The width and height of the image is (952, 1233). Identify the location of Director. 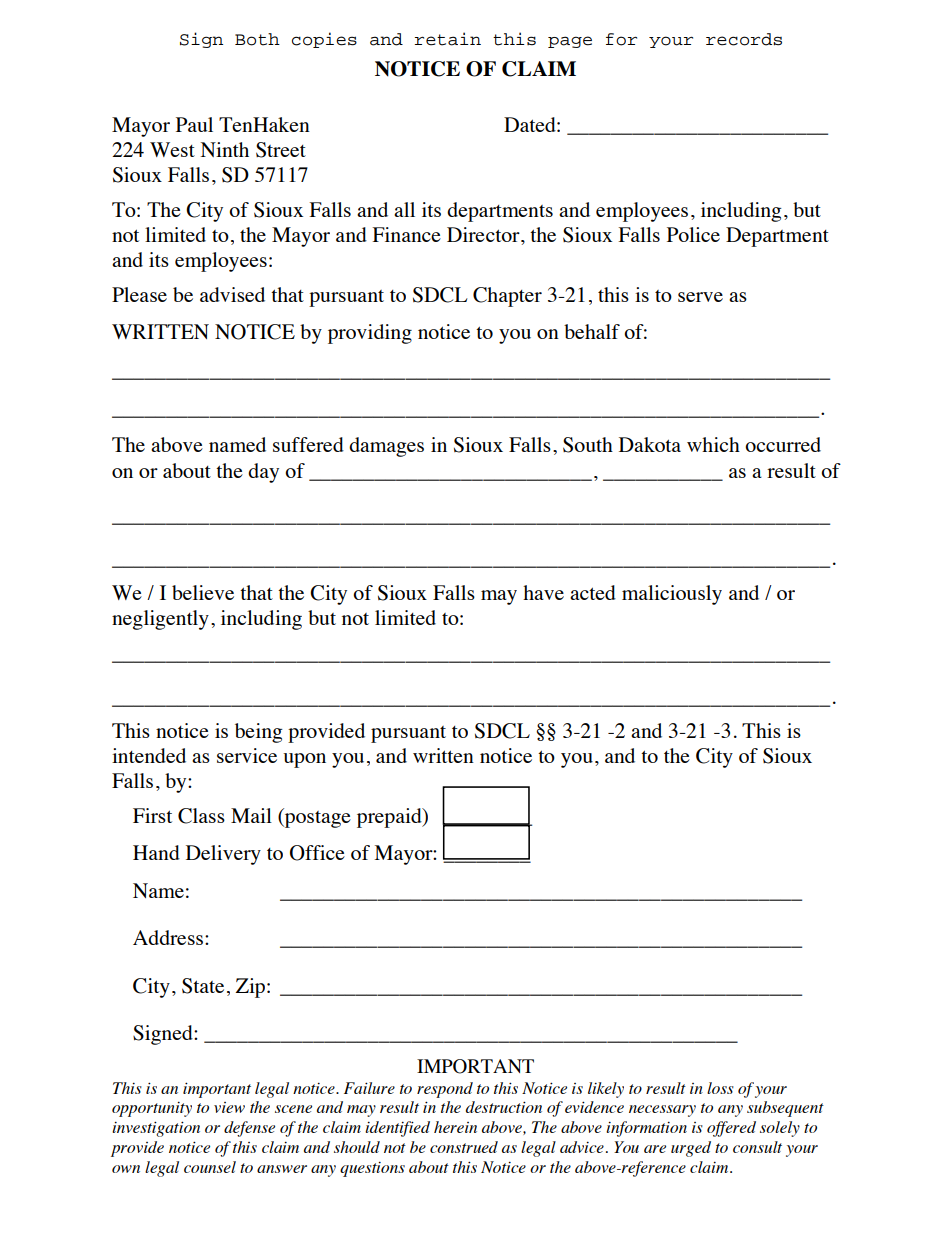
(484, 234).
